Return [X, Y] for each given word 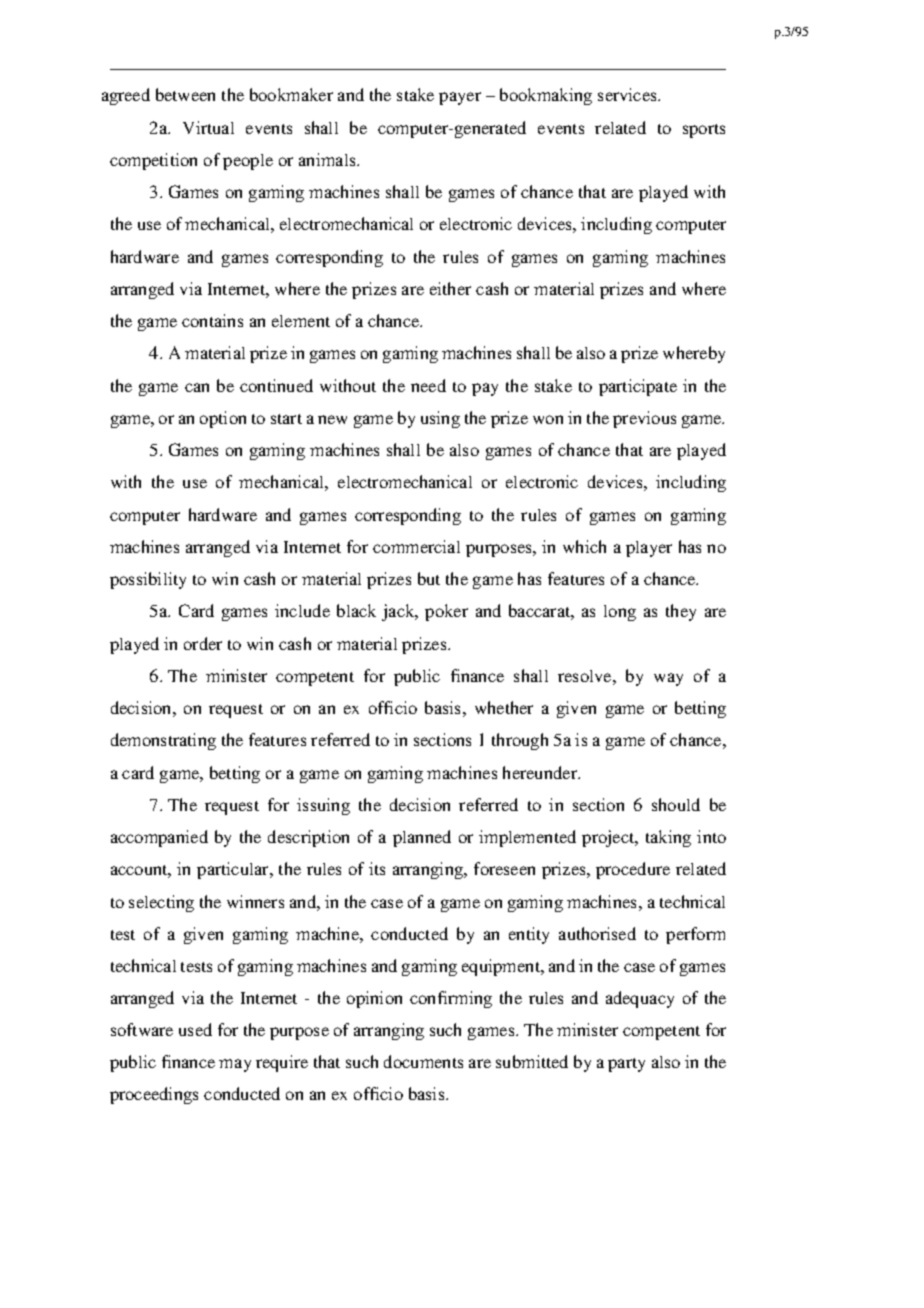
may [235, 1065]
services [628, 94]
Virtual [208, 127]
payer [460, 98]
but [429, 578]
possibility [148, 580]
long [620, 613]
